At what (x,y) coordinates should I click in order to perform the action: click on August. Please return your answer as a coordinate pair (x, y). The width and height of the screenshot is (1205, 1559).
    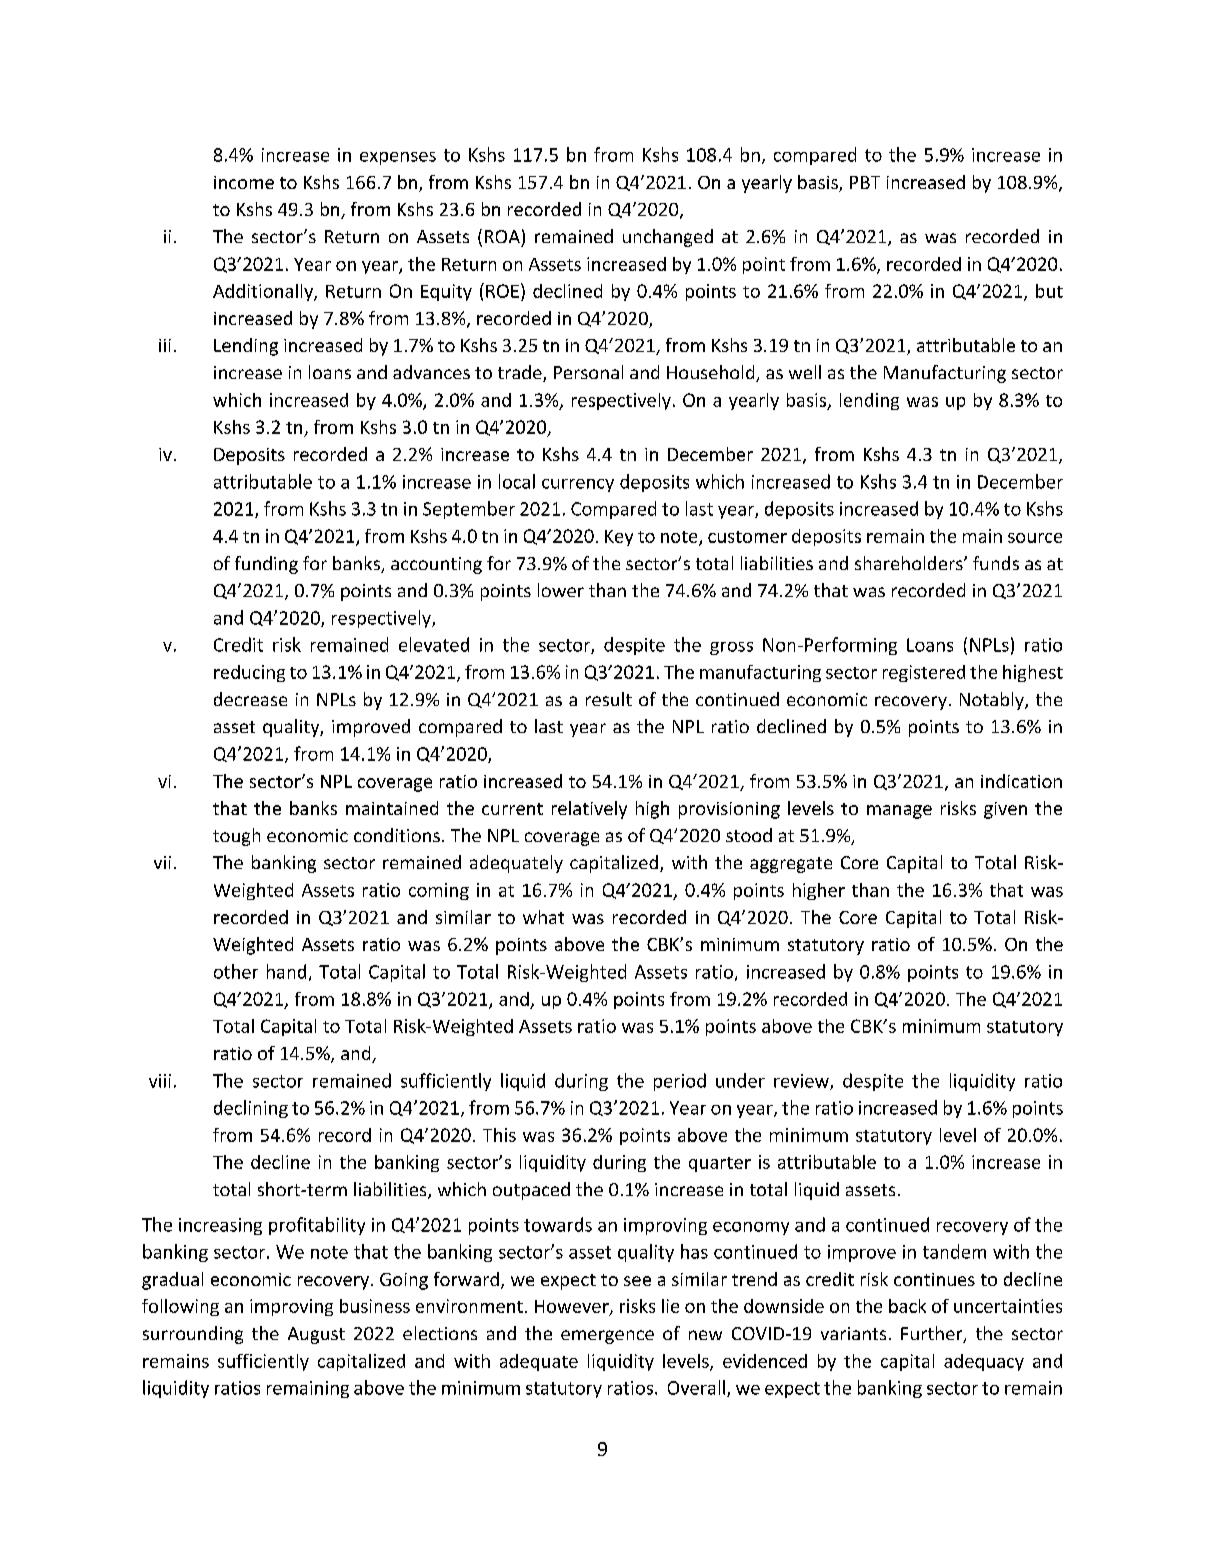
    Looking at the image, I should click on (316, 1335).
